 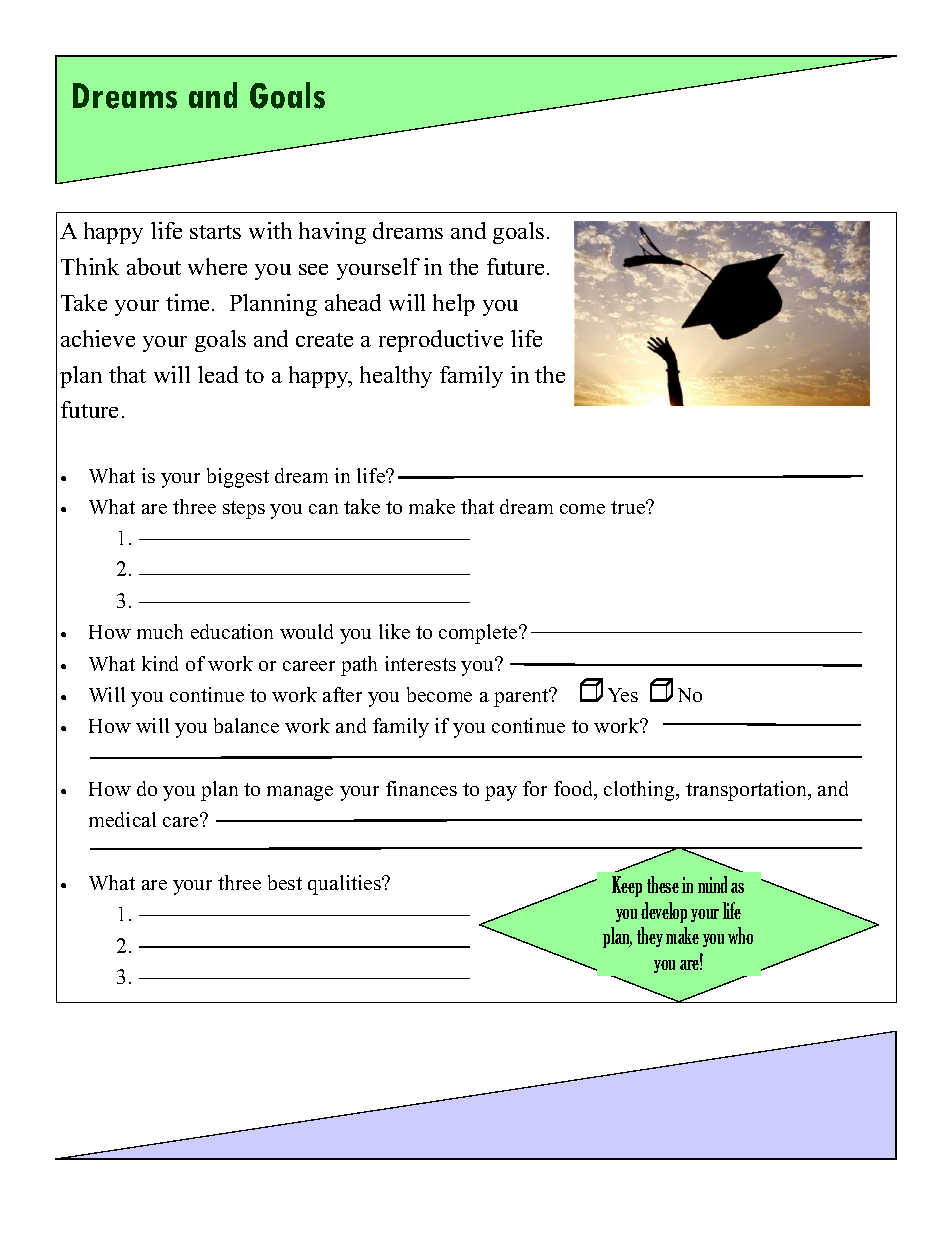 I want to click on qualities, so click(x=345, y=885).
